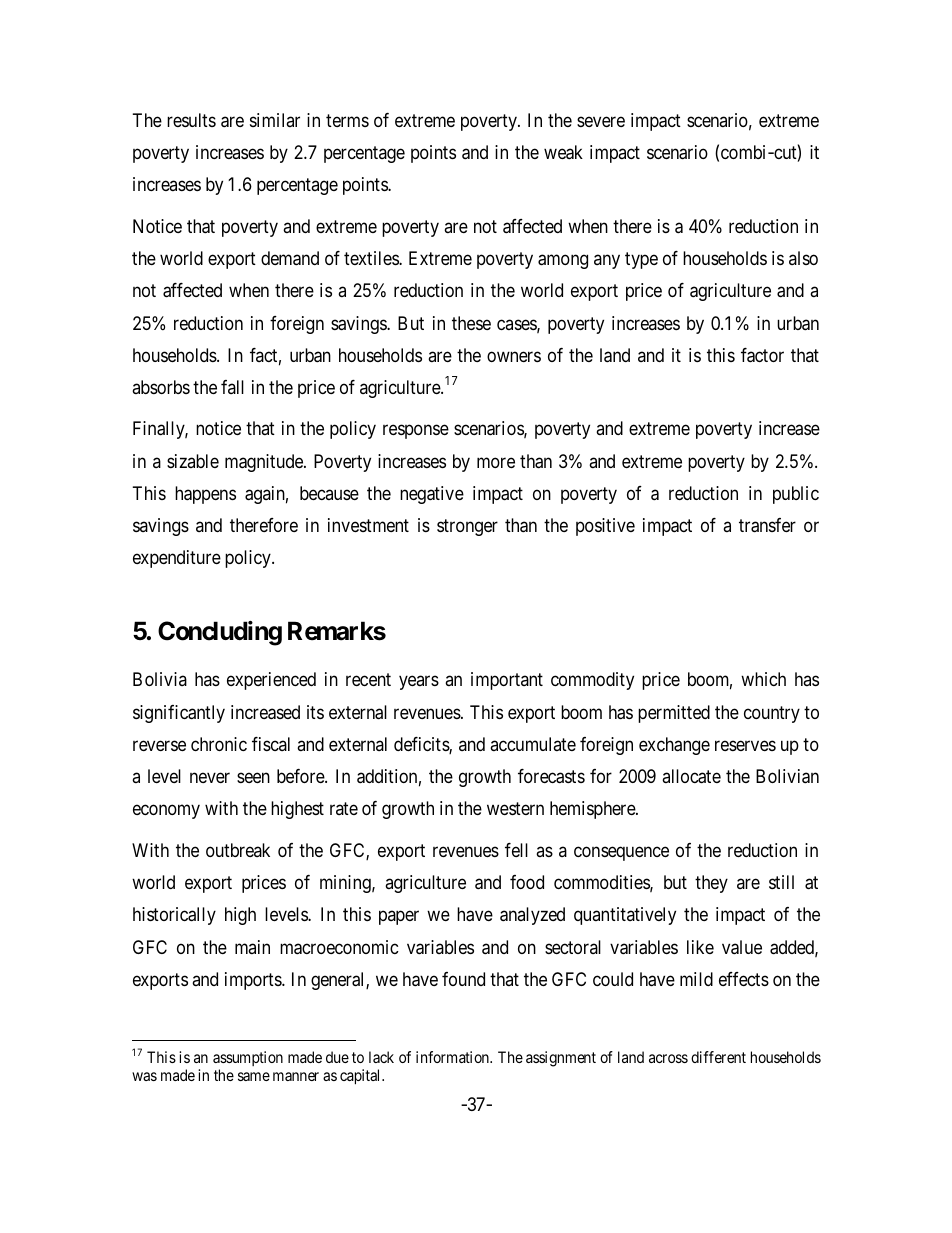 This screenshot has width=952, height=1233. Describe the element at coordinates (467, 527) in the screenshot. I see `stronger` at that location.
